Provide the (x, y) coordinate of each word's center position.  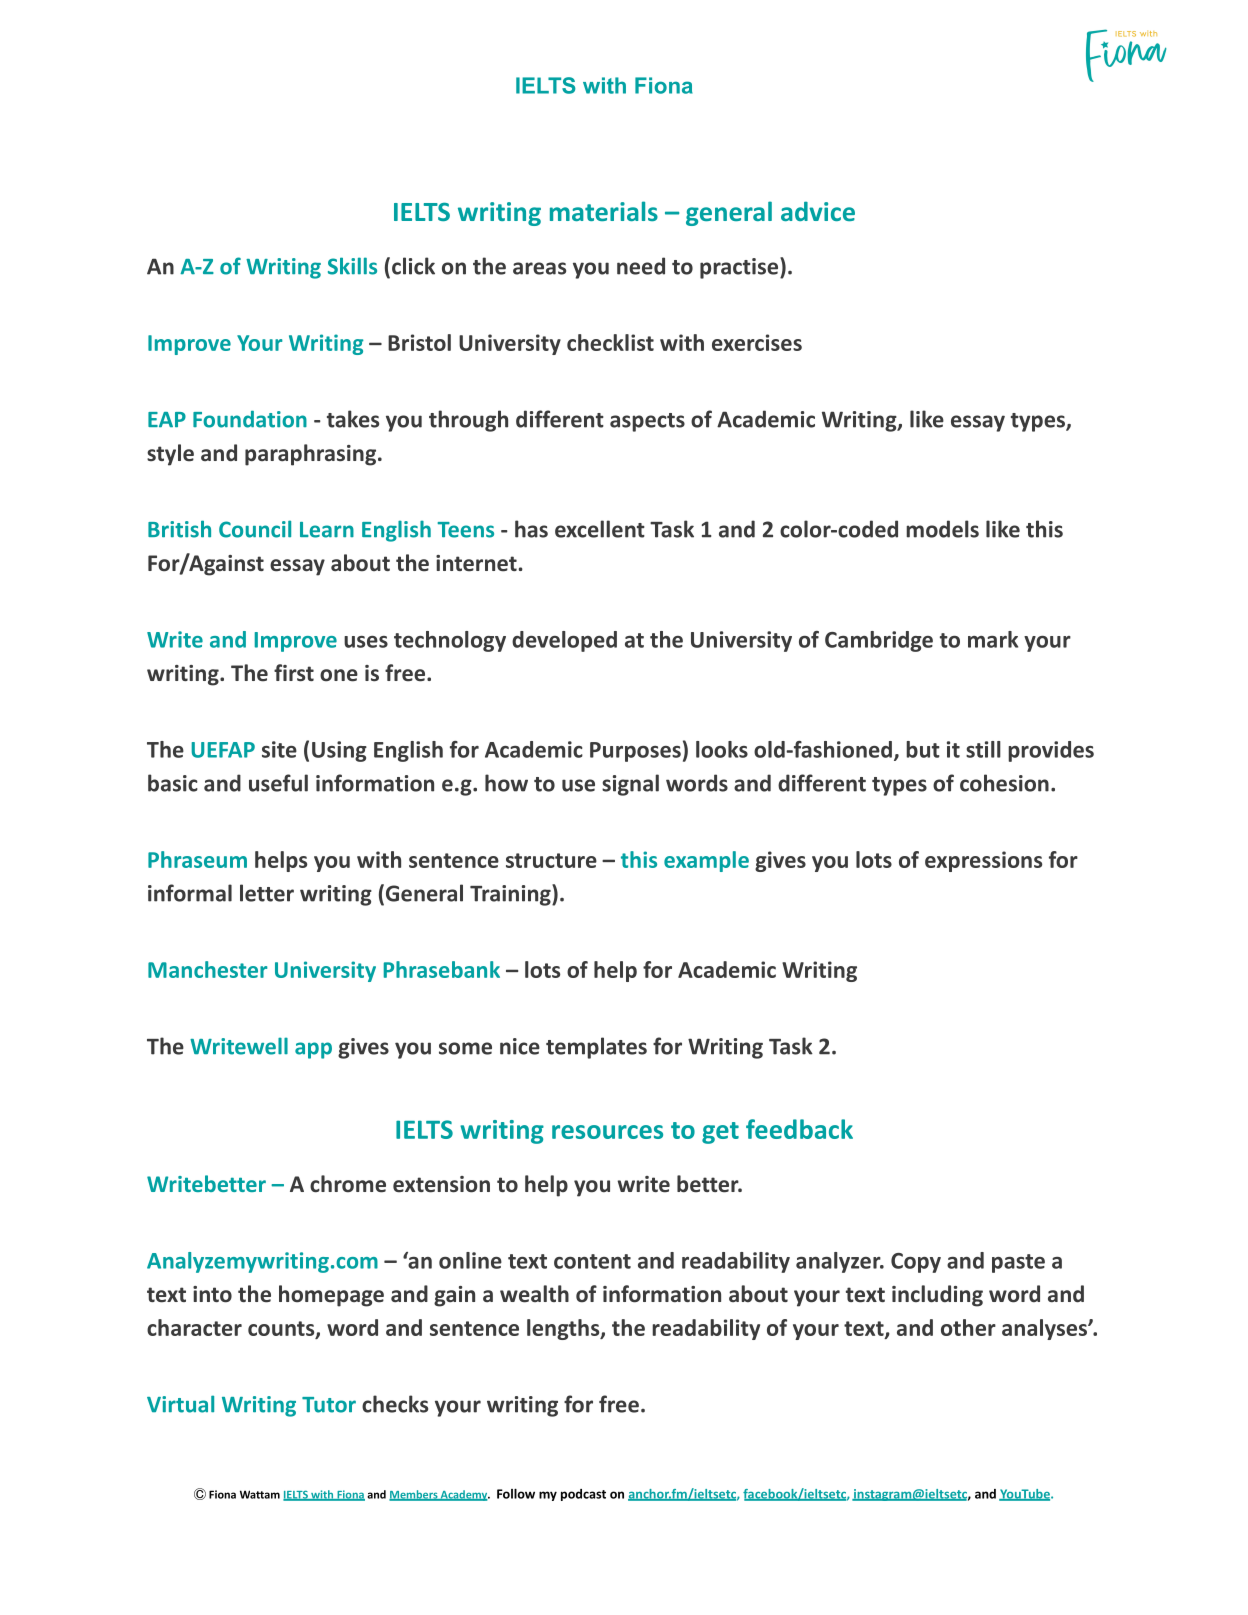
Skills (352, 266)
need (641, 266)
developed (564, 641)
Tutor (329, 1405)
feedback (799, 1129)
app (313, 1050)
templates (596, 1048)
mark (993, 639)
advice (818, 211)
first (294, 673)
